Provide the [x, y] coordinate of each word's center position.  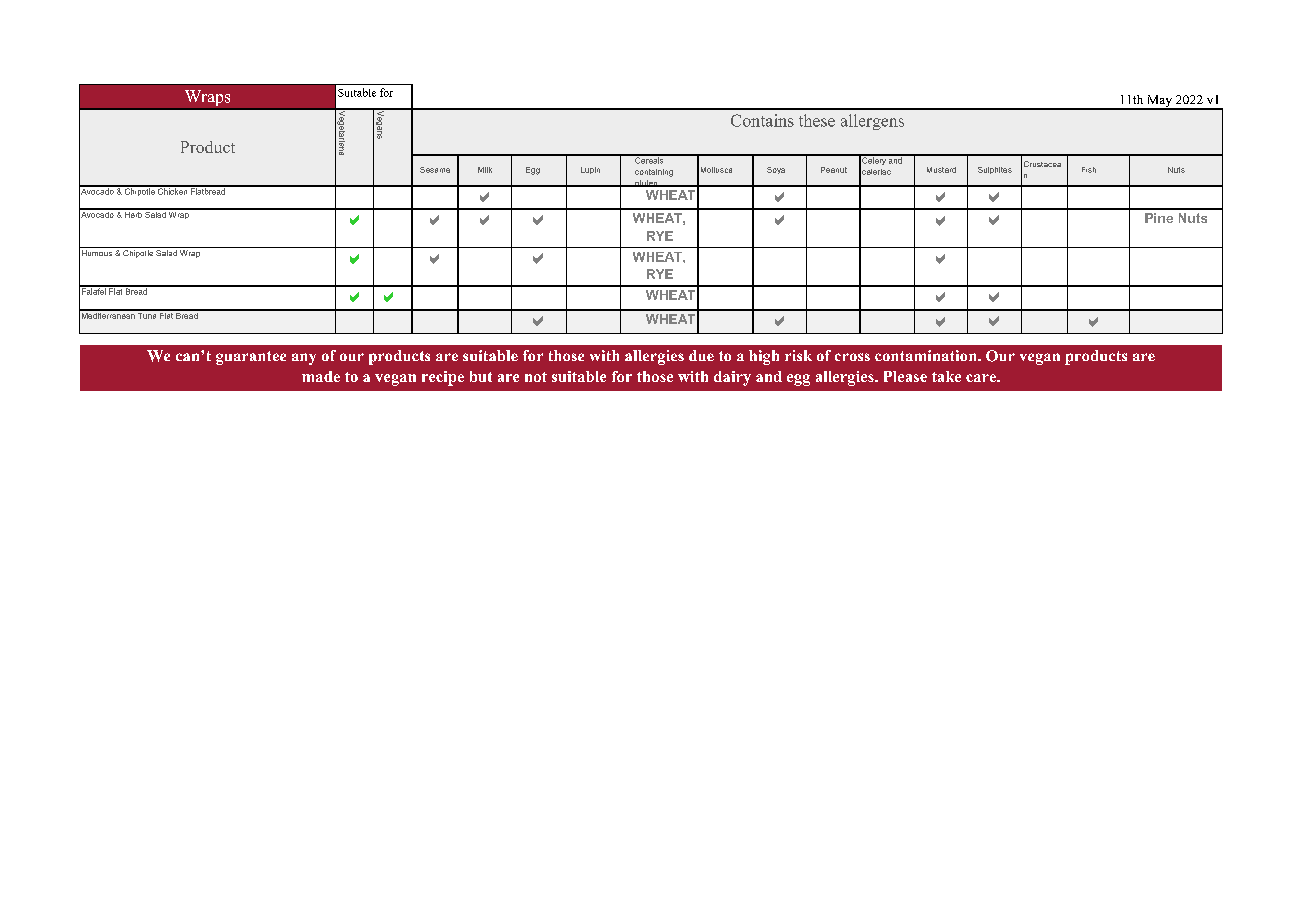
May [1160, 102]
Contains [762, 120]
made [321, 376]
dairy [732, 378]
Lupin [590, 170]
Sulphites [995, 170]
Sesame [435, 170]
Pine [1159, 218]
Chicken [173, 190]
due [701, 355]
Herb [133, 213]
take [946, 376]
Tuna [147, 314]
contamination [927, 355]
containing [654, 173]
